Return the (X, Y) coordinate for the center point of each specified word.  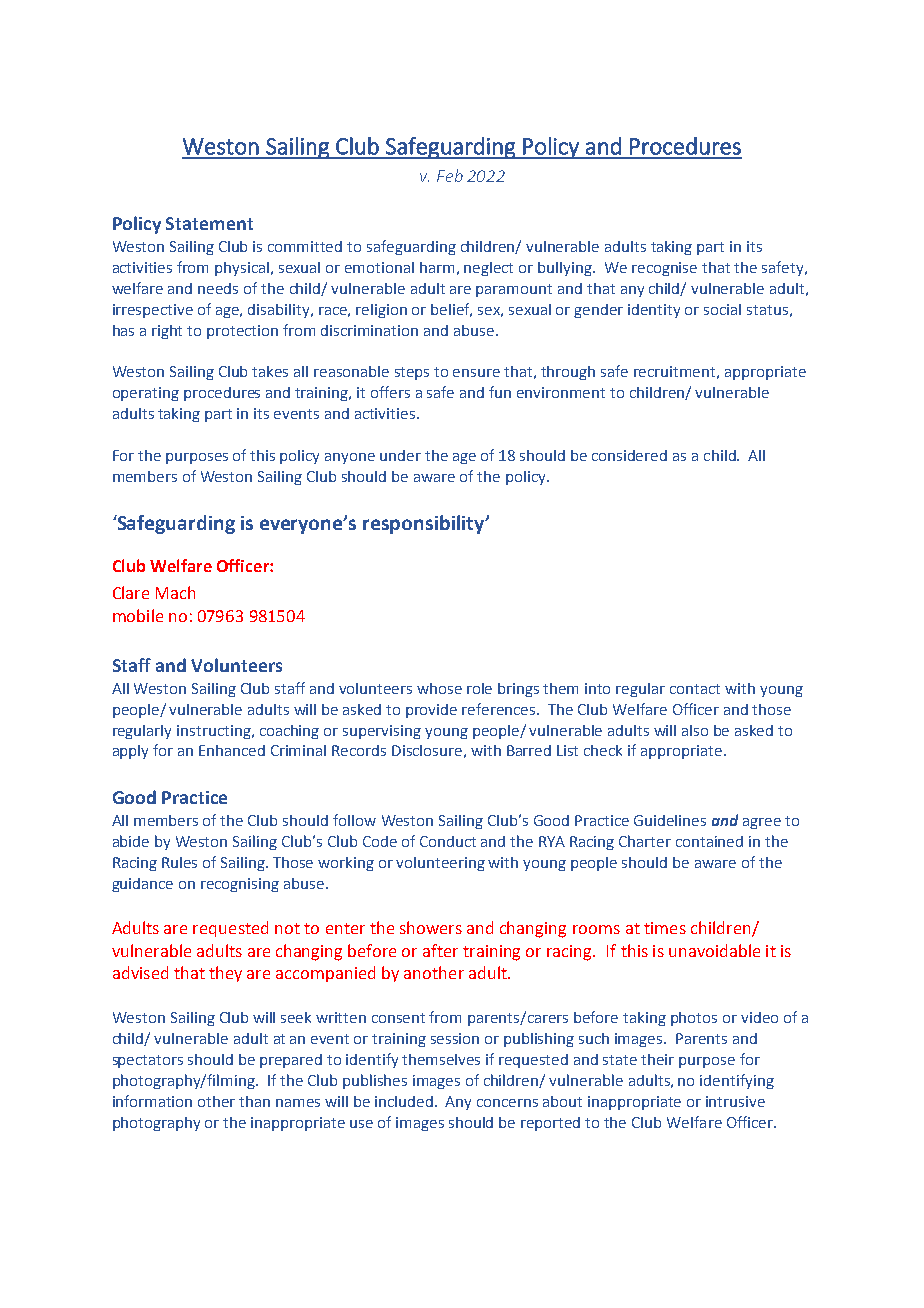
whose (439, 688)
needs (218, 288)
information (152, 1101)
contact (695, 689)
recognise (664, 269)
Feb (450, 175)
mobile (138, 615)
